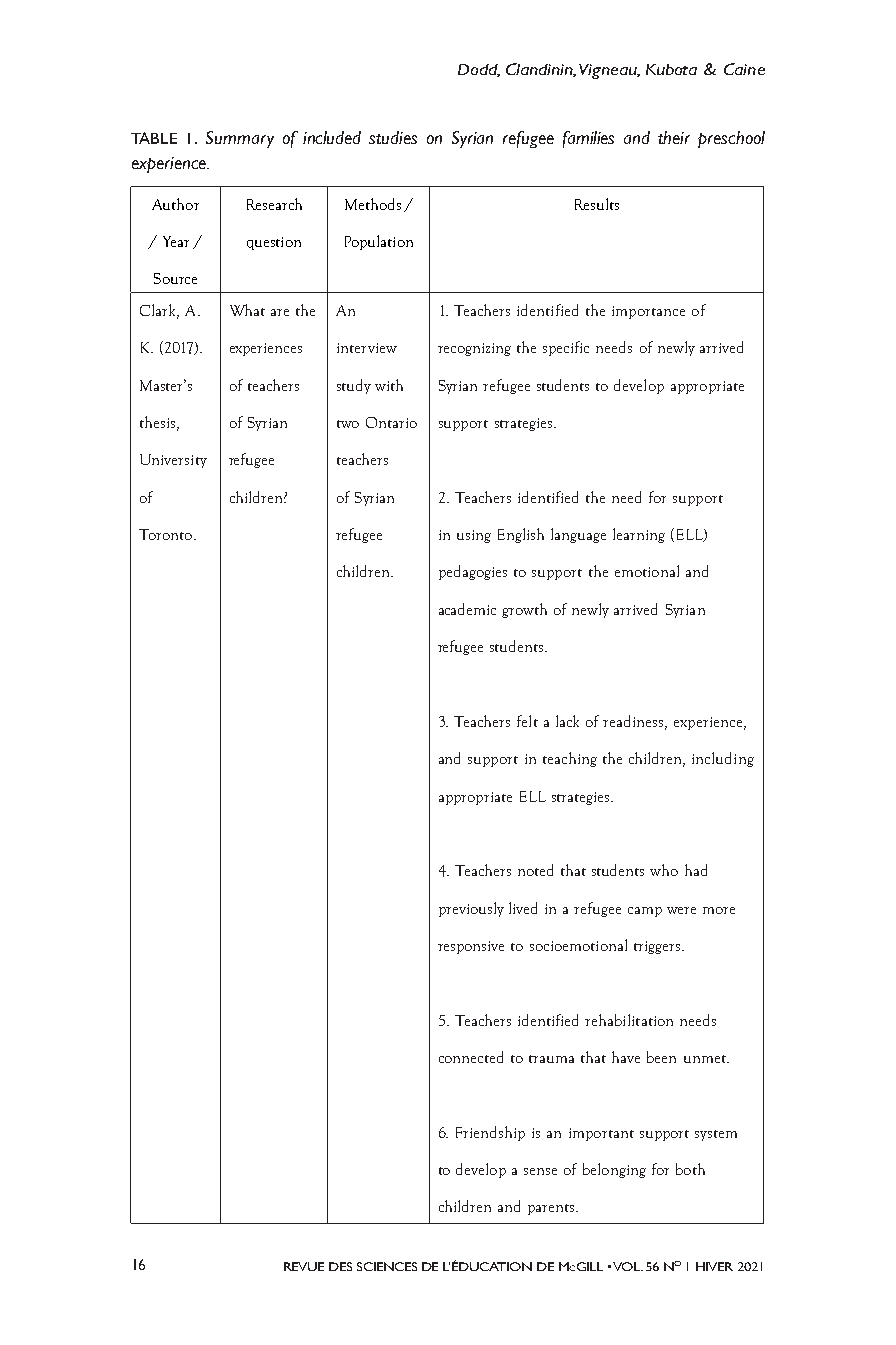 The width and height of the image is (896, 1345). What do you see at coordinates (674, 137) in the image?
I see `their` at bounding box center [674, 137].
